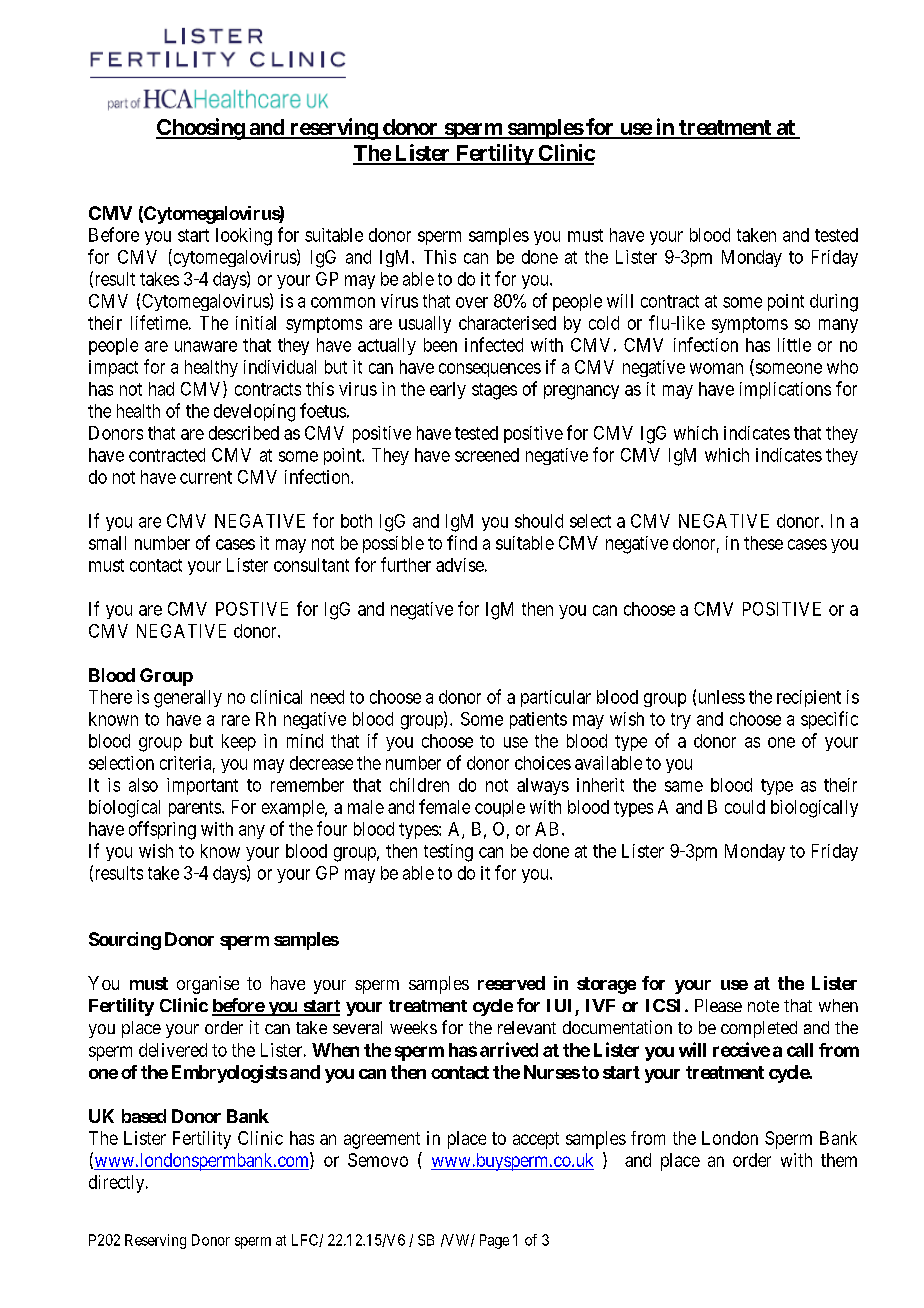  I want to click on described, so click(244, 433).
